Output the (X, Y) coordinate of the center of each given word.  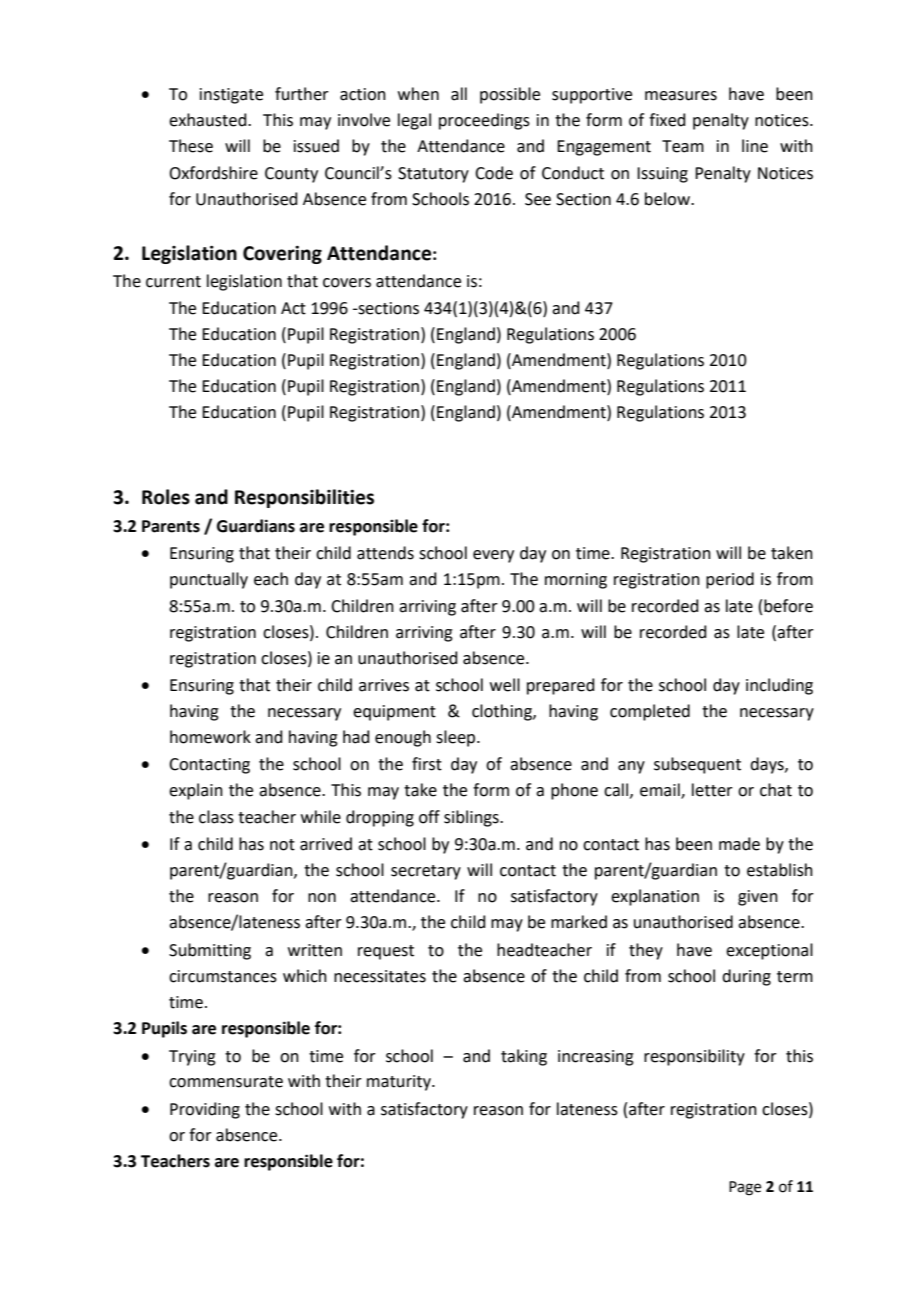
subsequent (697, 765)
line (755, 146)
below (668, 199)
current (173, 282)
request (386, 952)
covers (347, 283)
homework (210, 737)
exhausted (209, 120)
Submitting (210, 951)
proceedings (484, 121)
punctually (209, 580)
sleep (457, 738)
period (730, 580)
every (493, 556)
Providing (205, 1110)
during (746, 977)
